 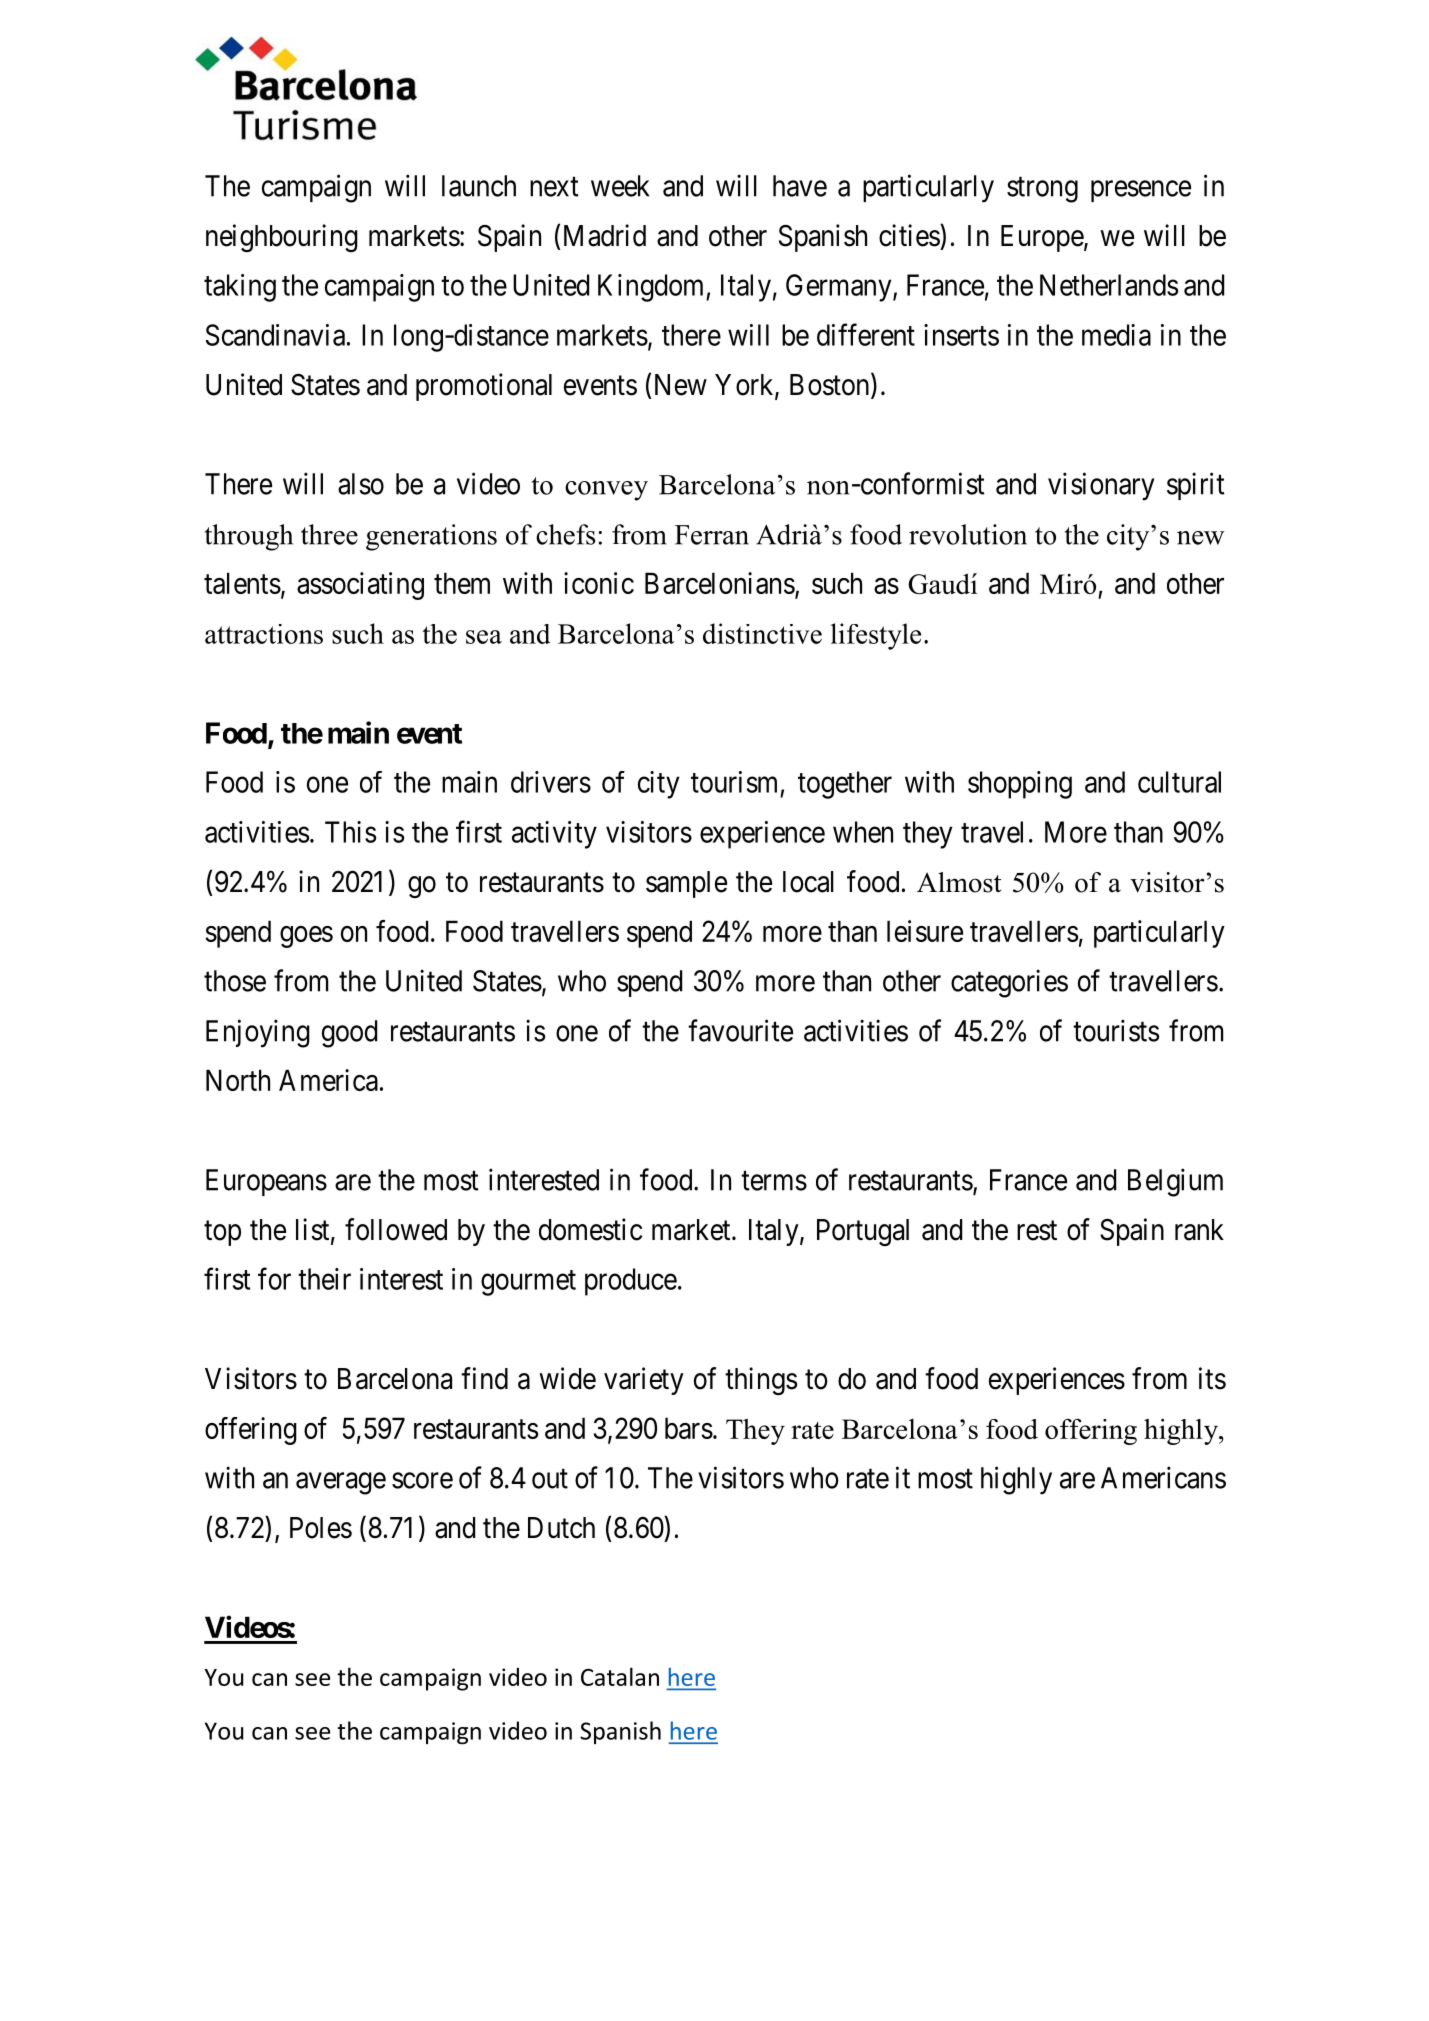 I want to click on those, so click(x=235, y=981).
